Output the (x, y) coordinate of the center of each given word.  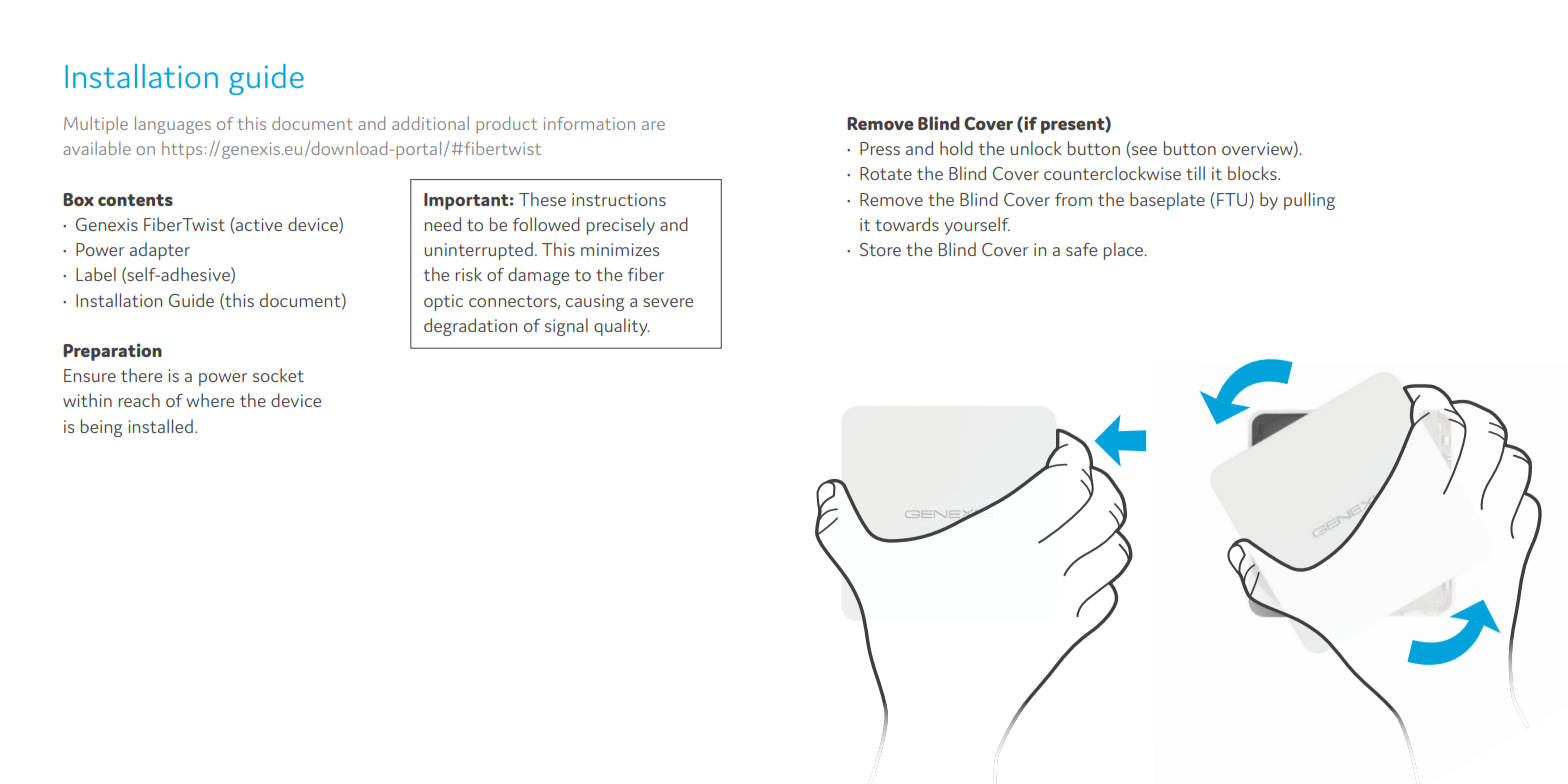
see (1143, 152)
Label (96, 274)
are (653, 125)
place (1125, 251)
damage (538, 276)
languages (173, 125)
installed (160, 426)
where (210, 400)
